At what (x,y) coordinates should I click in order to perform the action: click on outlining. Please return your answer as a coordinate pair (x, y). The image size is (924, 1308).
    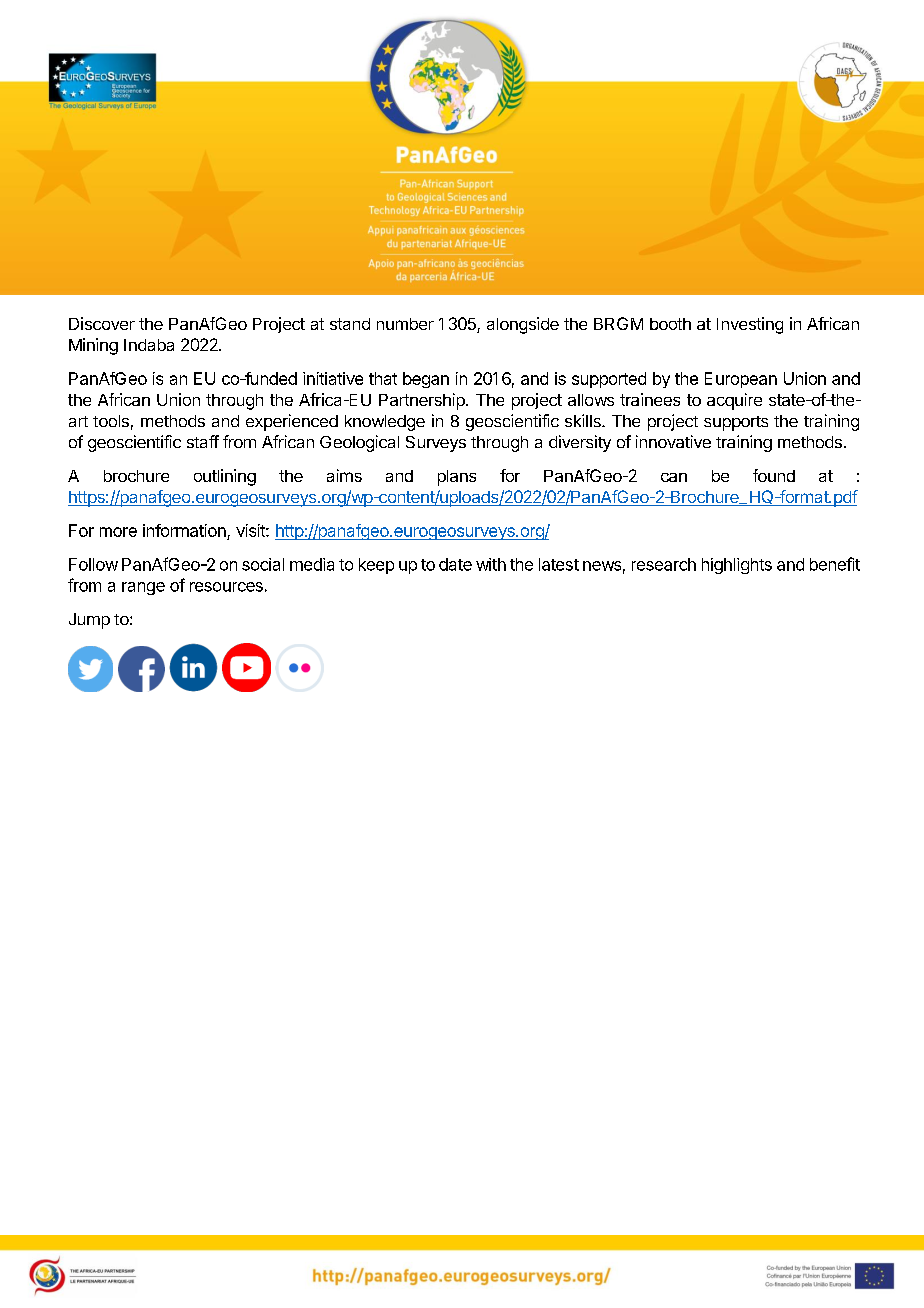
    Looking at the image, I should click on (225, 477).
